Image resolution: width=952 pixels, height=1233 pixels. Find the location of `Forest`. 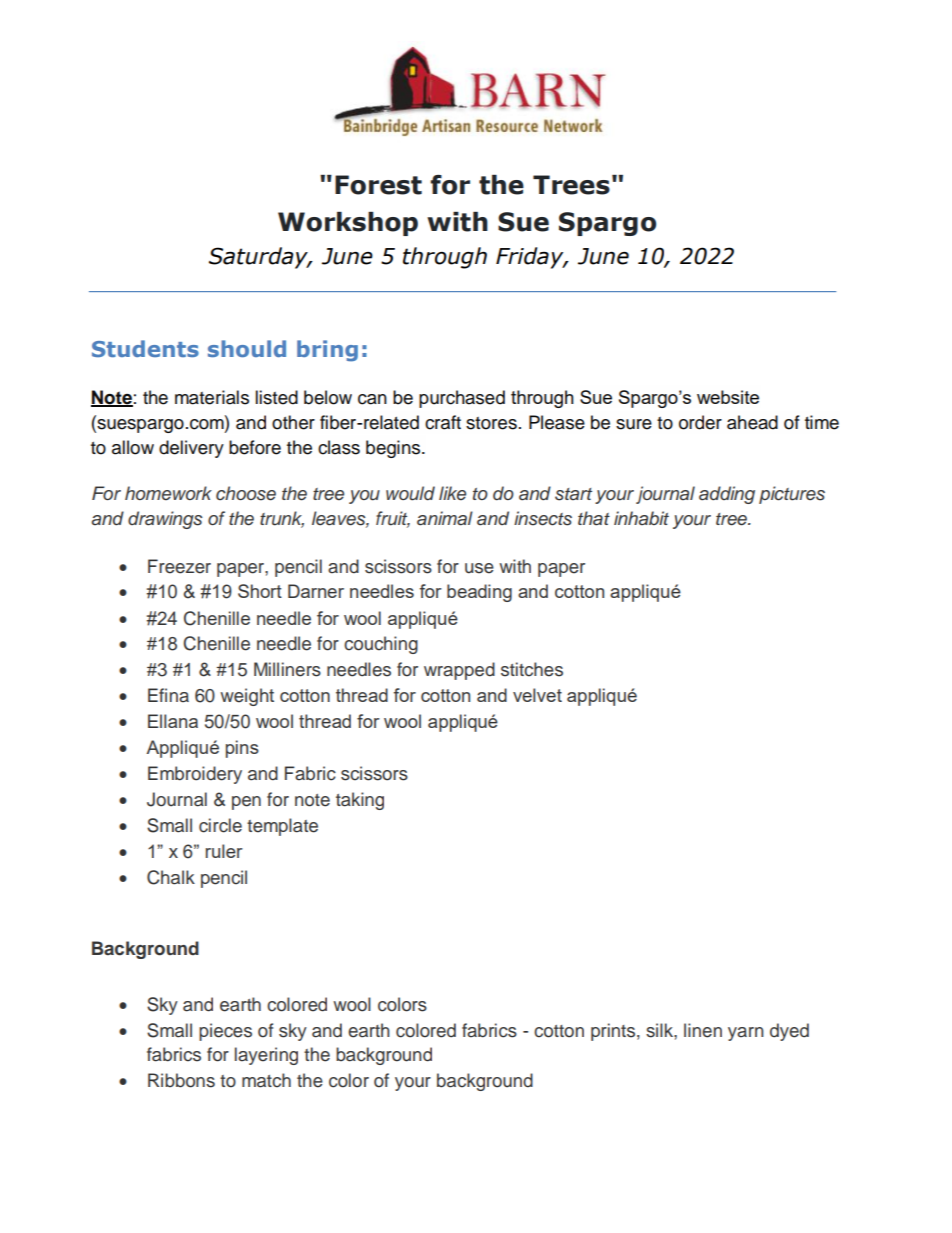

Forest is located at coordinates (378, 185).
